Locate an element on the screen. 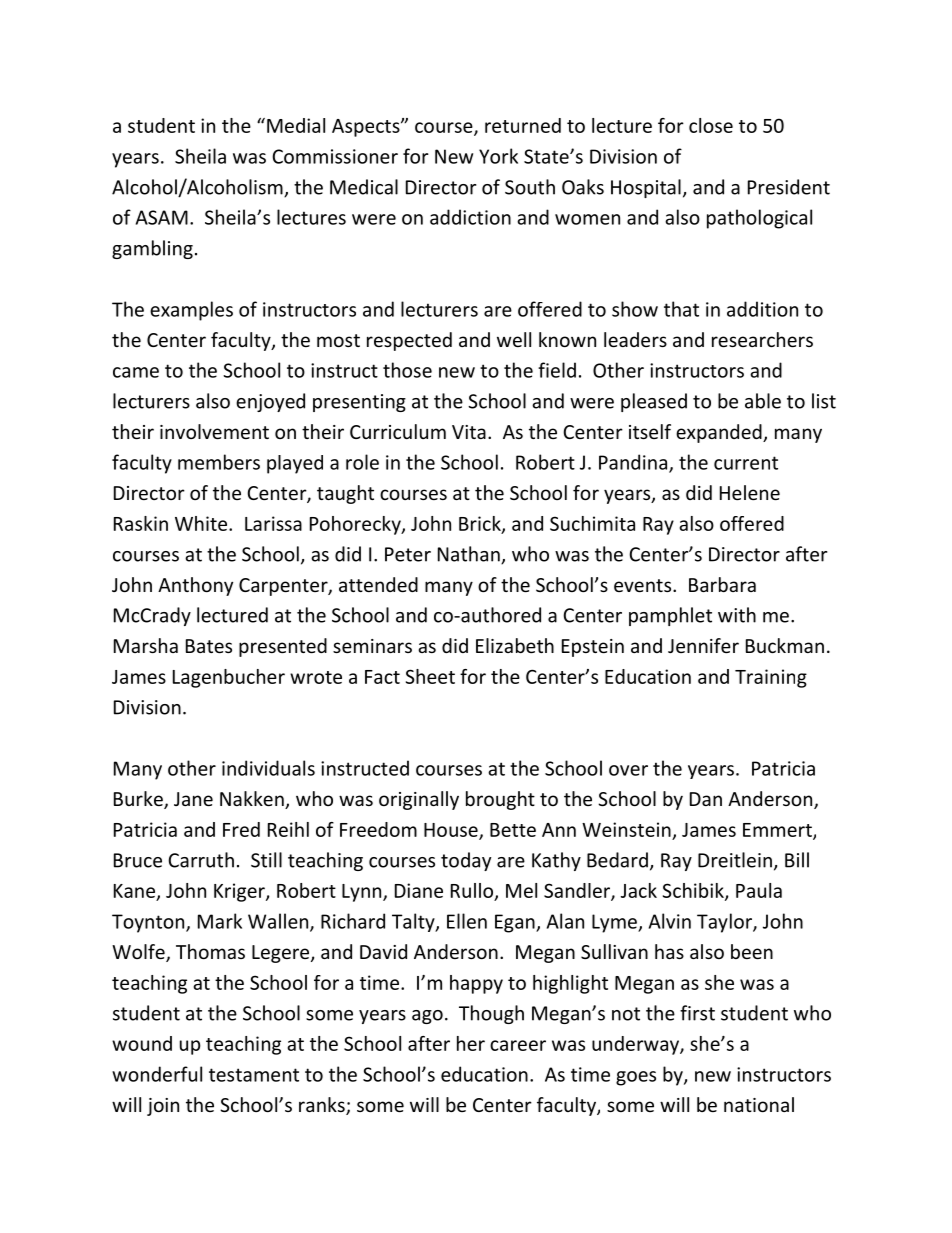 The image size is (952, 1233). Medial is located at coordinates (296, 125).
